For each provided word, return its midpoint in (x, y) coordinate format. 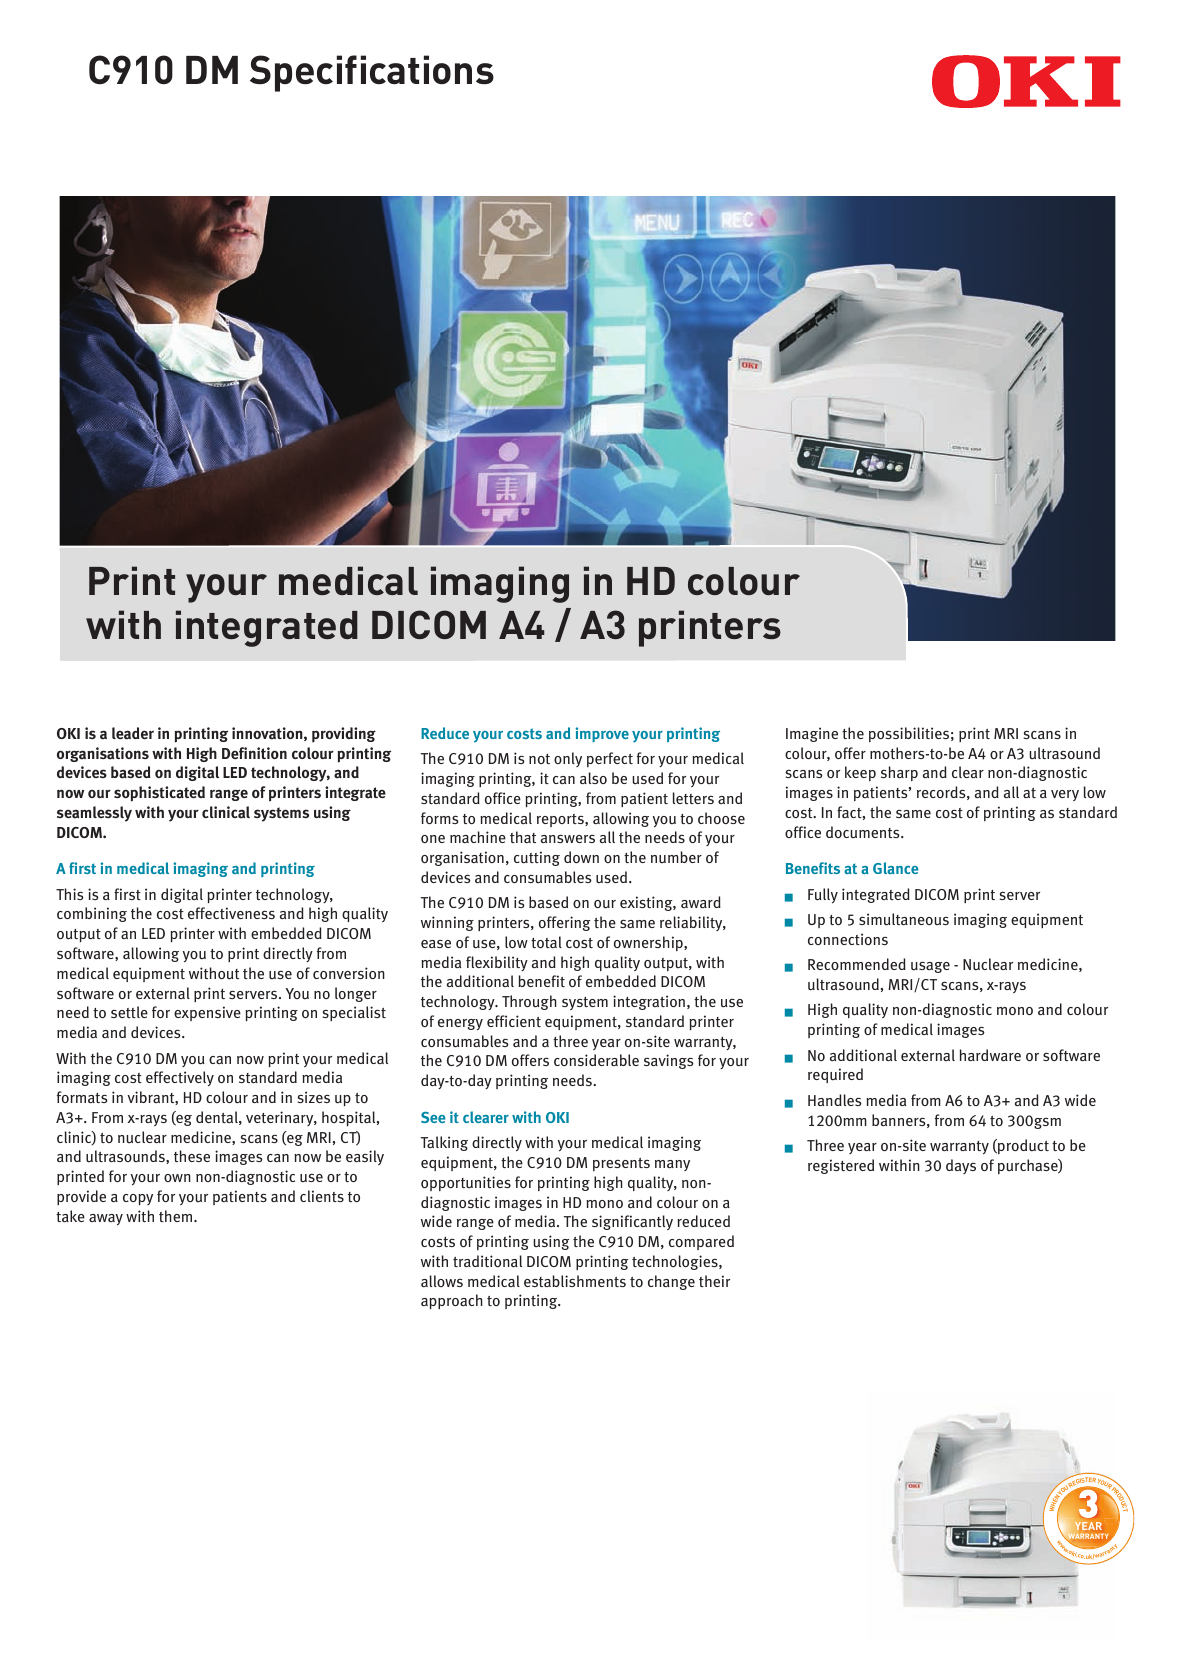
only (568, 759)
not (539, 759)
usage (930, 967)
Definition (254, 753)
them (177, 1216)
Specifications (372, 73)
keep (860, 773)
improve (602, 734)
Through (529, 1002)
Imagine (812, 734)
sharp (899, 773)
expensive (207, 1013)
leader (133, 733)
